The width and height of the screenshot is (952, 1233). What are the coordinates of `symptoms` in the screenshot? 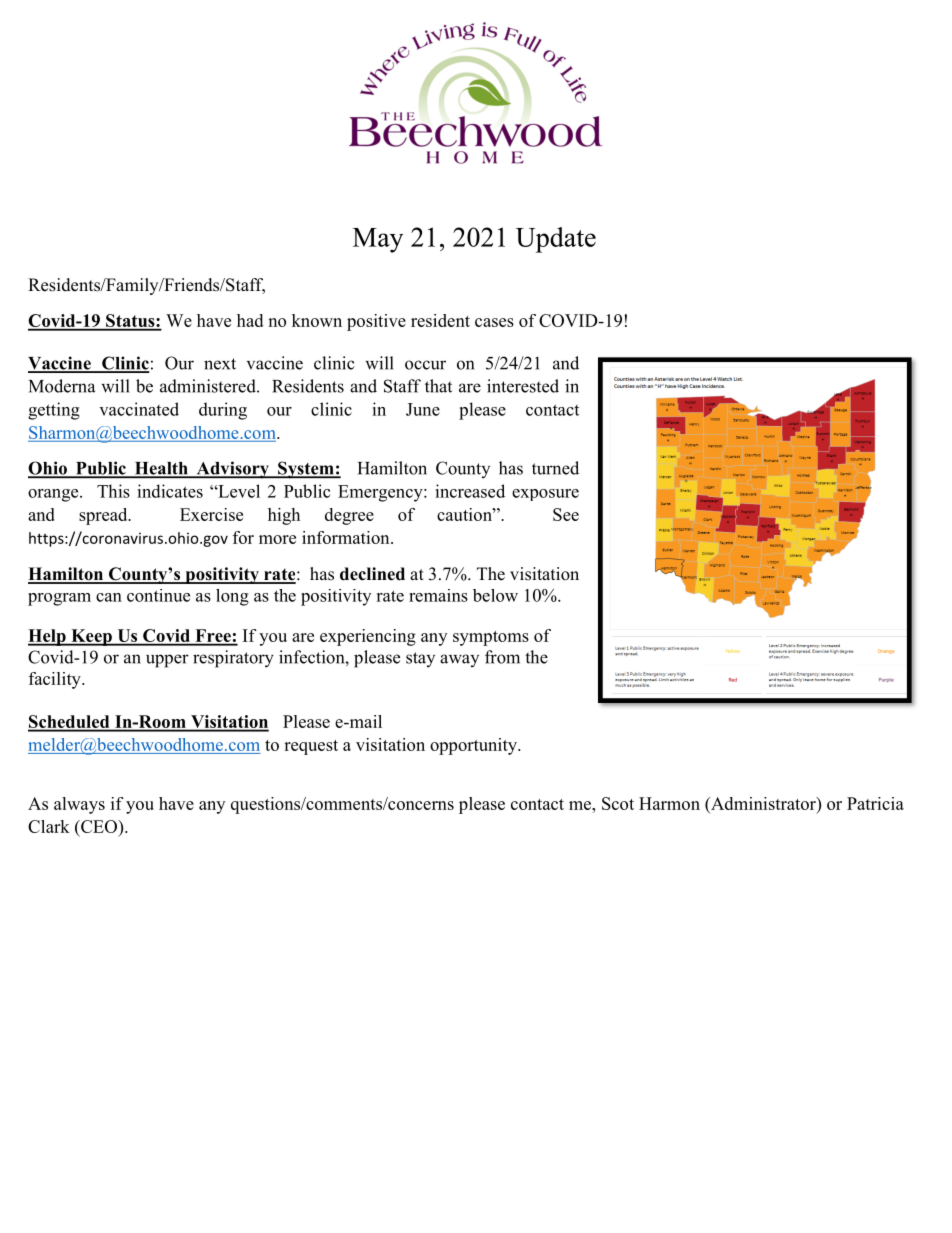 It's located at (491, 638).
